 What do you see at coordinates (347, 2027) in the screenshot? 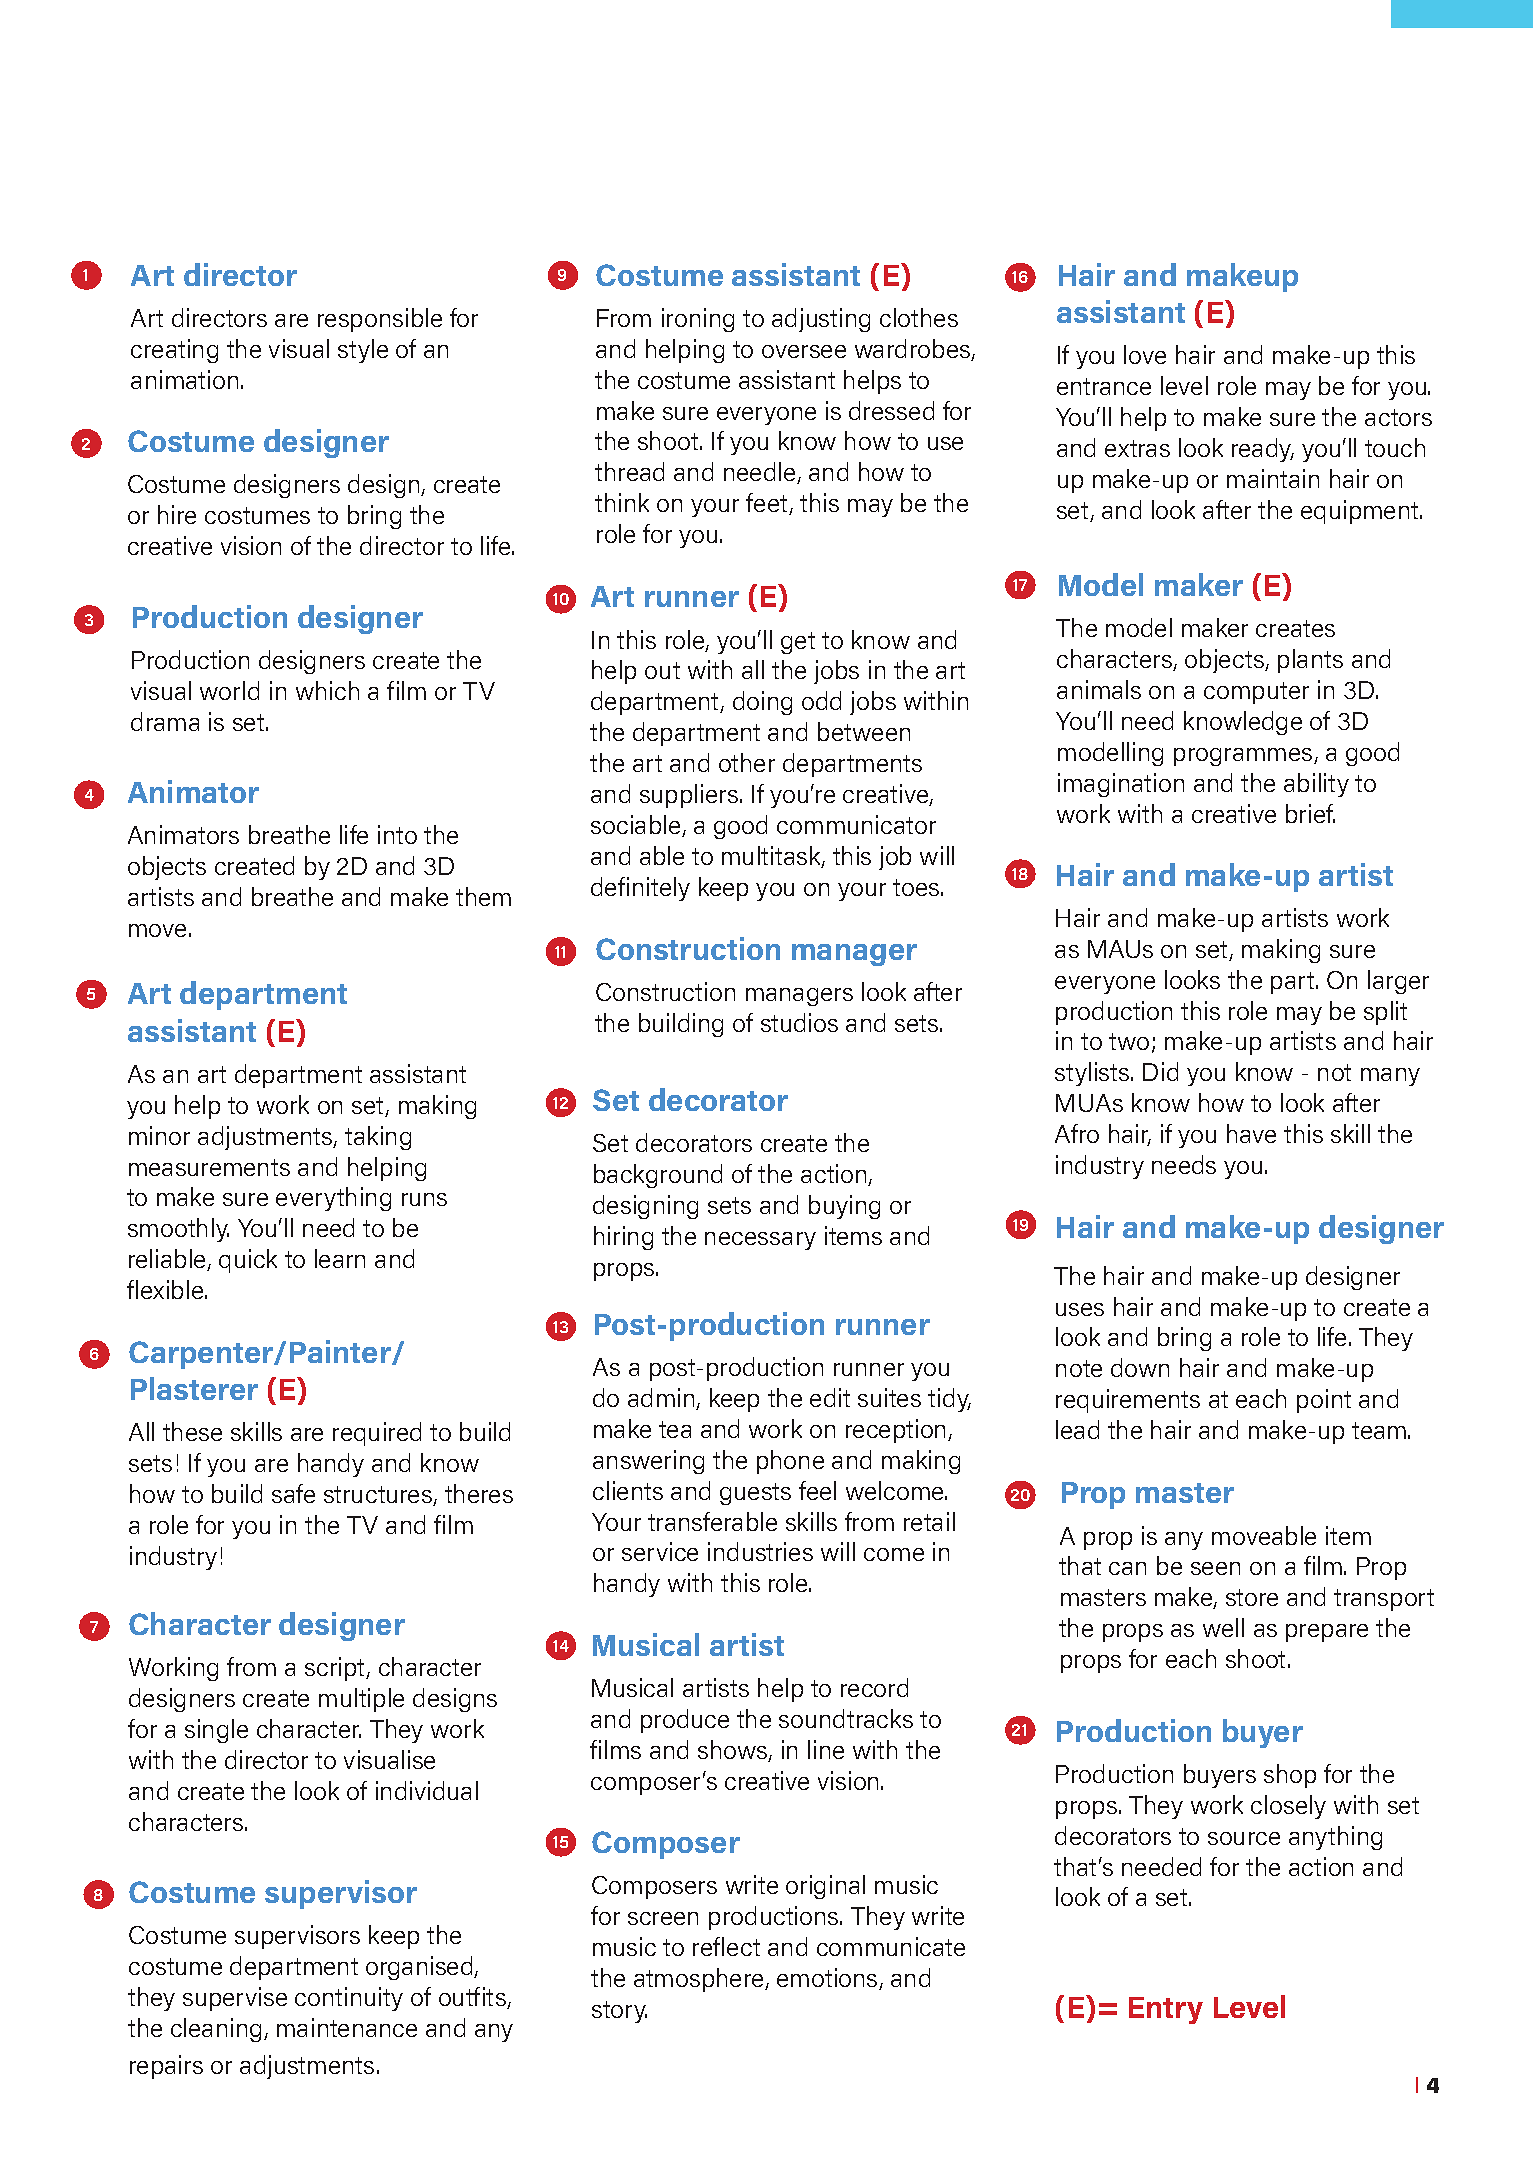
I see `maintenance` at bounding box center [347, 2027].
